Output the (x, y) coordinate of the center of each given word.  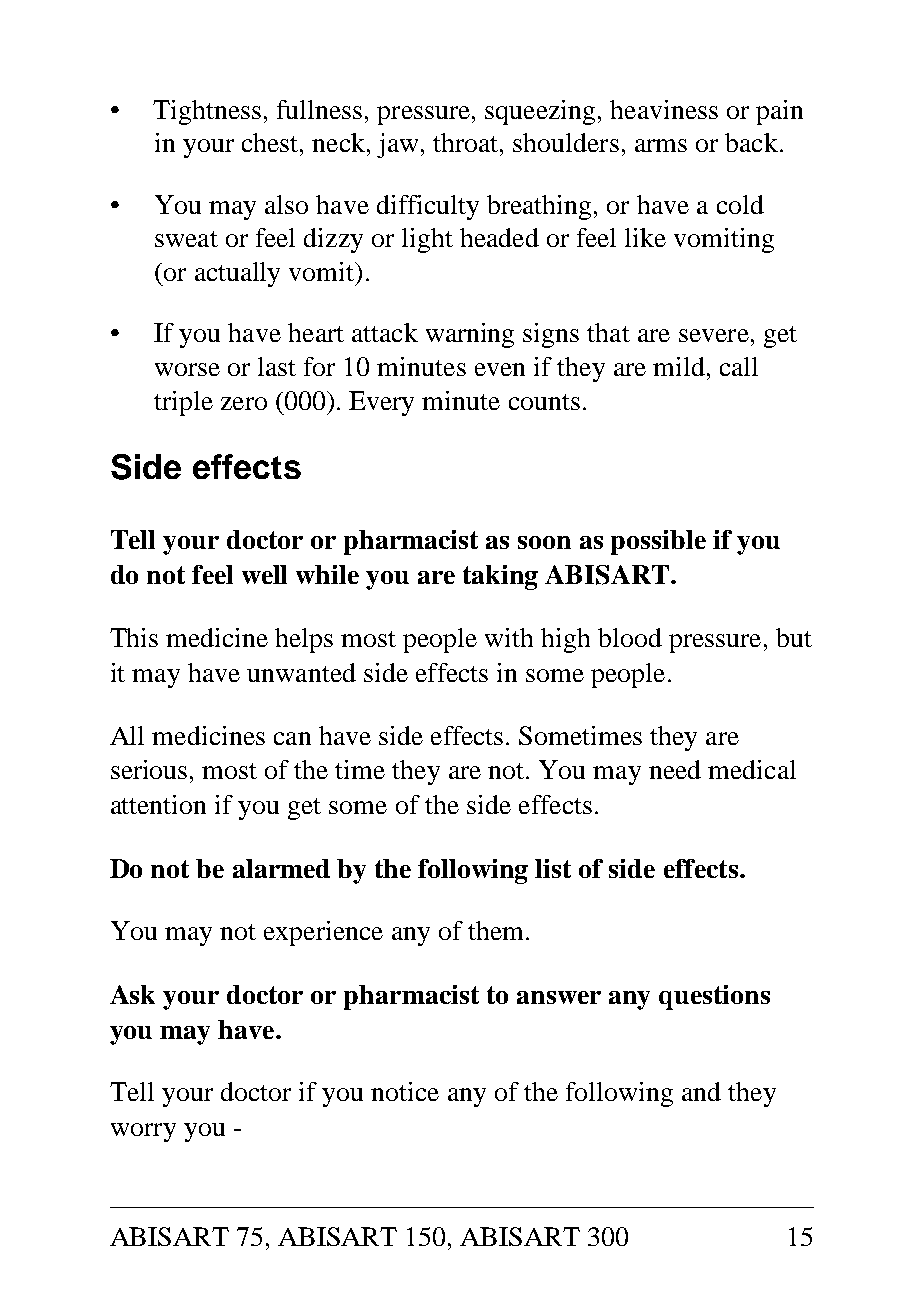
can (292, 738)
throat (467, 142)
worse (187, 369)
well (264, 574)
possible (658, 542)
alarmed (281, 868)
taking (500, 577)
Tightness (207, 112)
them (497, 930)
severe (714, 335)
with (509, 637)
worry (143, 1132)
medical (752, 769)
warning (470, 335)
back (751, 142)
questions (714, 997)
